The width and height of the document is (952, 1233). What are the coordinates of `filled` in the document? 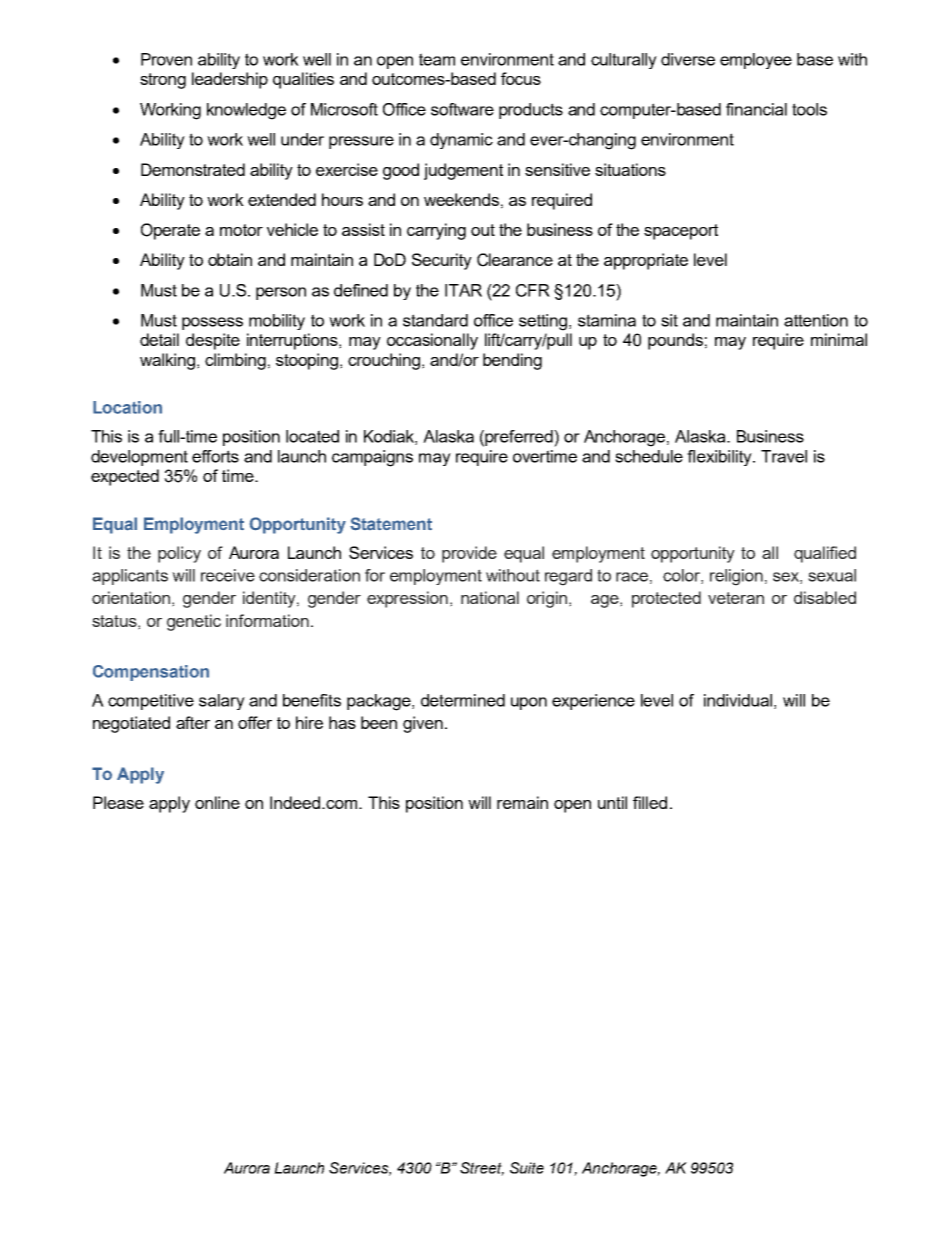 It's located at (650, 802).
